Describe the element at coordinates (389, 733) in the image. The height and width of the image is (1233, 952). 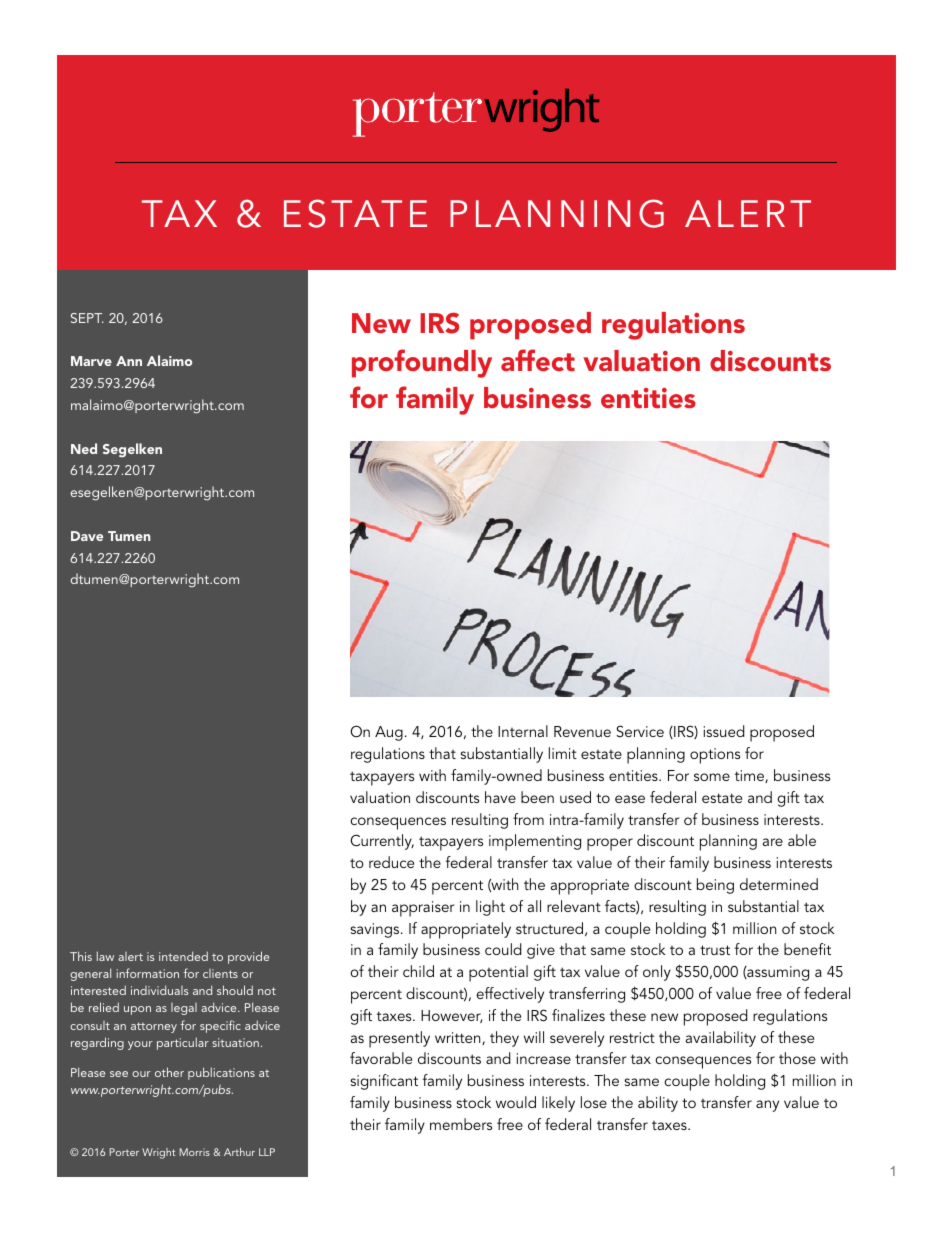
I see `Aug` at that location.
